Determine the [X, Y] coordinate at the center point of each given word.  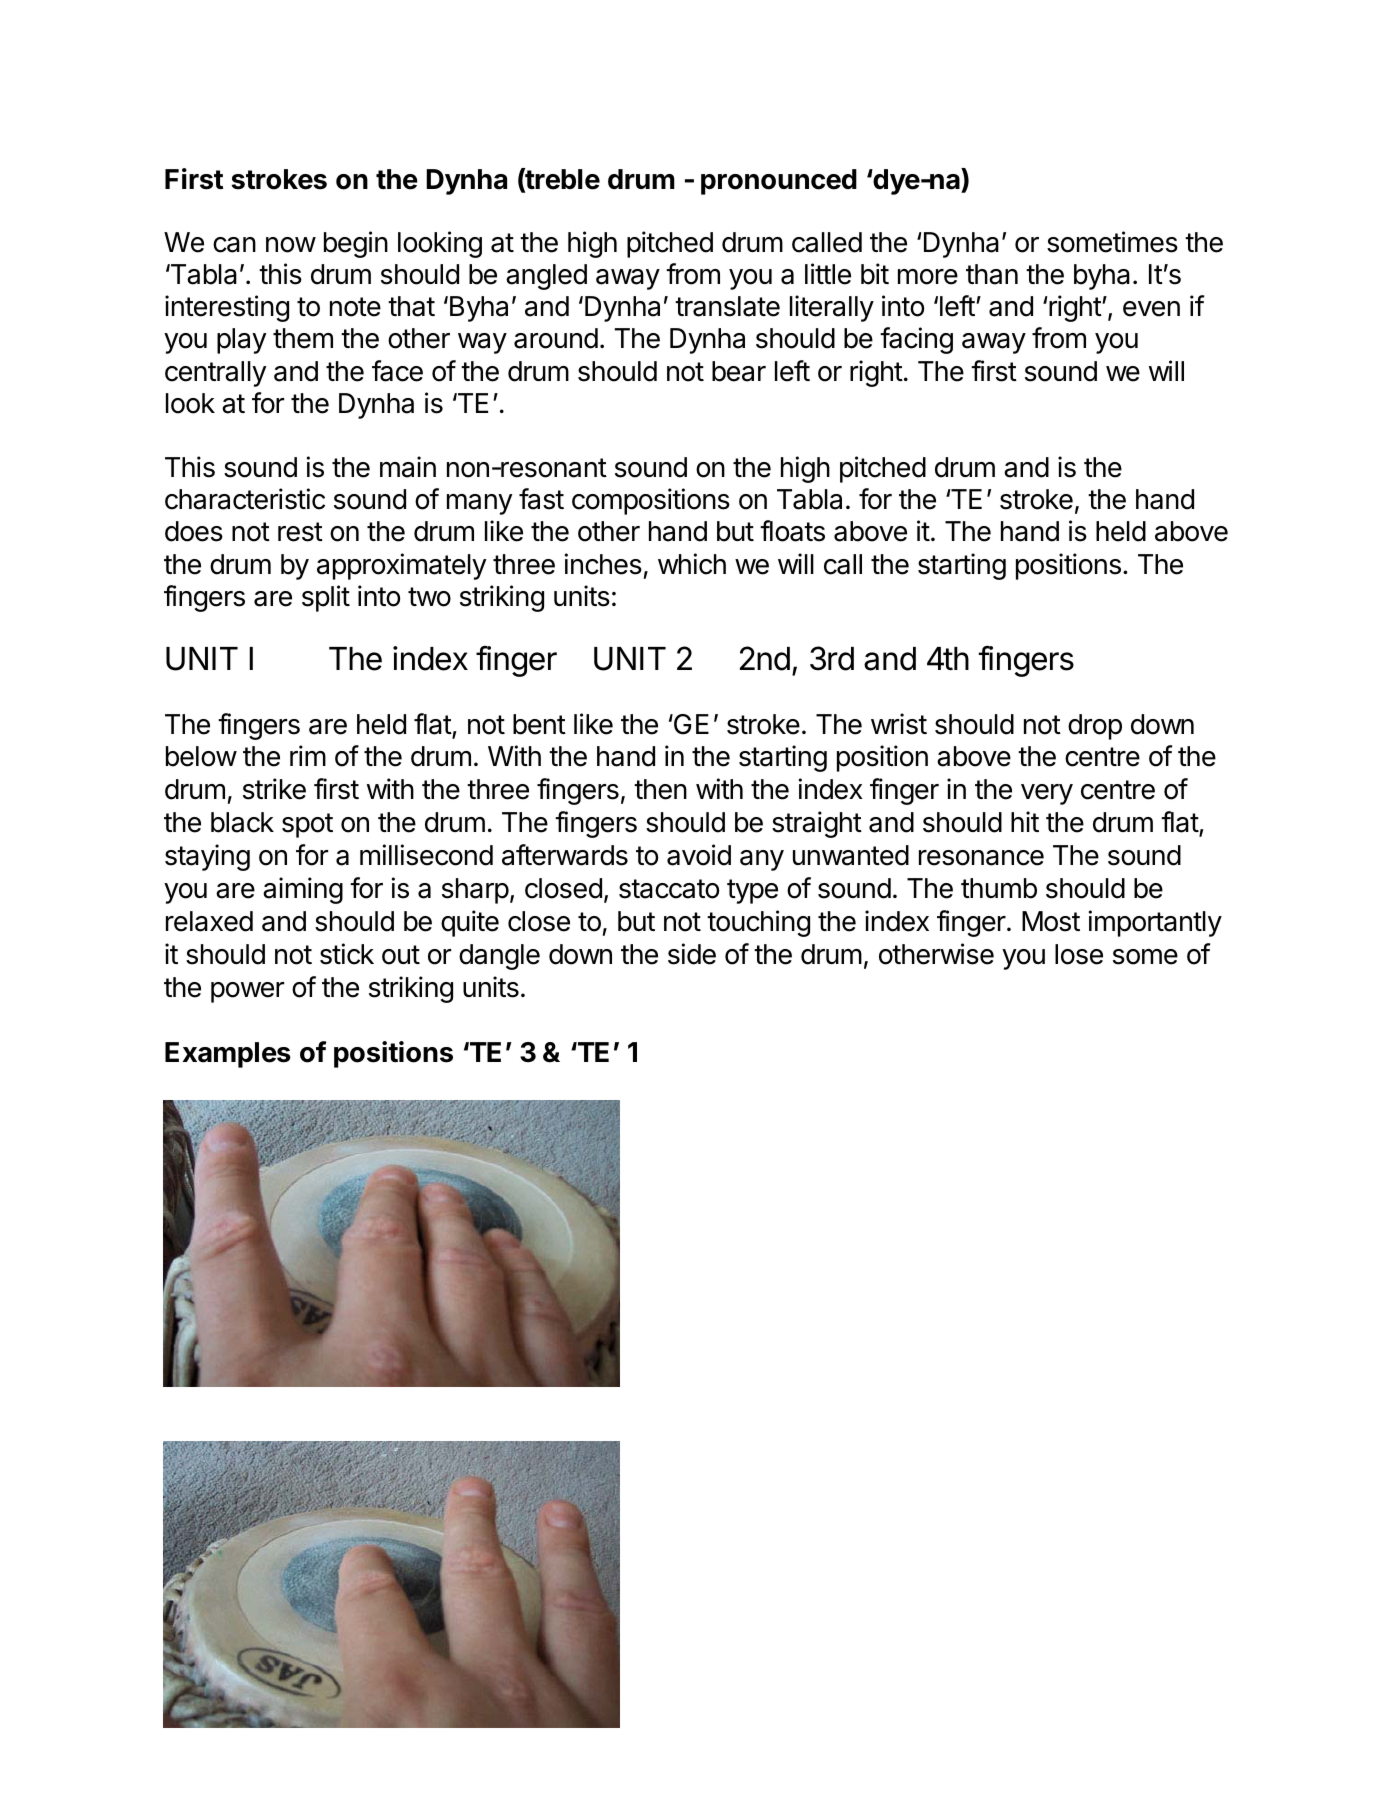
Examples [228, 1055]
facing [916, 340]
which [692, 564]
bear [739, 371]
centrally [216, 374]
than [992, 274]
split [326, 598]
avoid [699, 855]
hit [1025, 821]
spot [307, 825]
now [291, 245]
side [692, 954]
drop [1095, 727]
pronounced [779, 182]
